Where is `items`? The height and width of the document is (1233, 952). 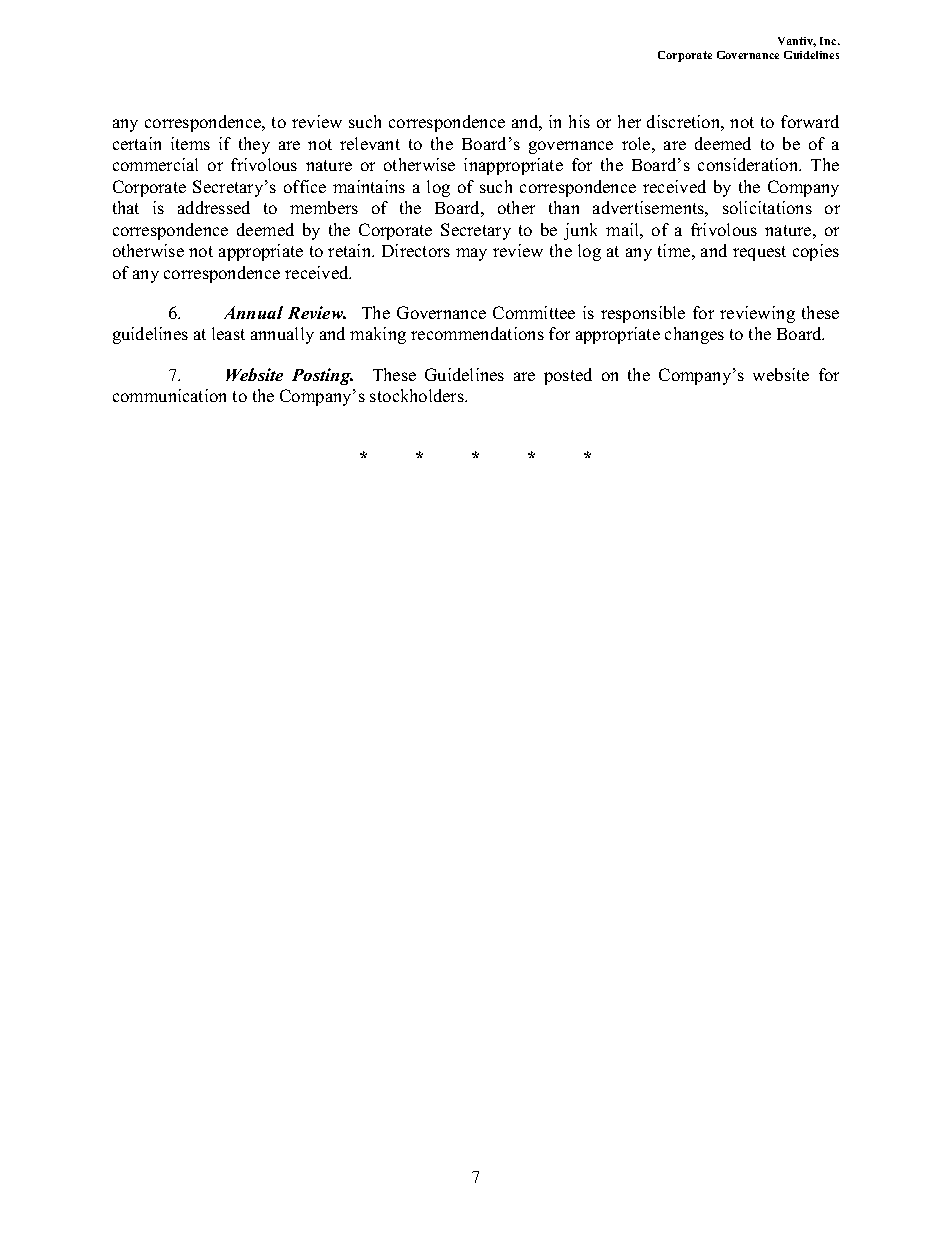 items is located at coordinates (190, 143).
